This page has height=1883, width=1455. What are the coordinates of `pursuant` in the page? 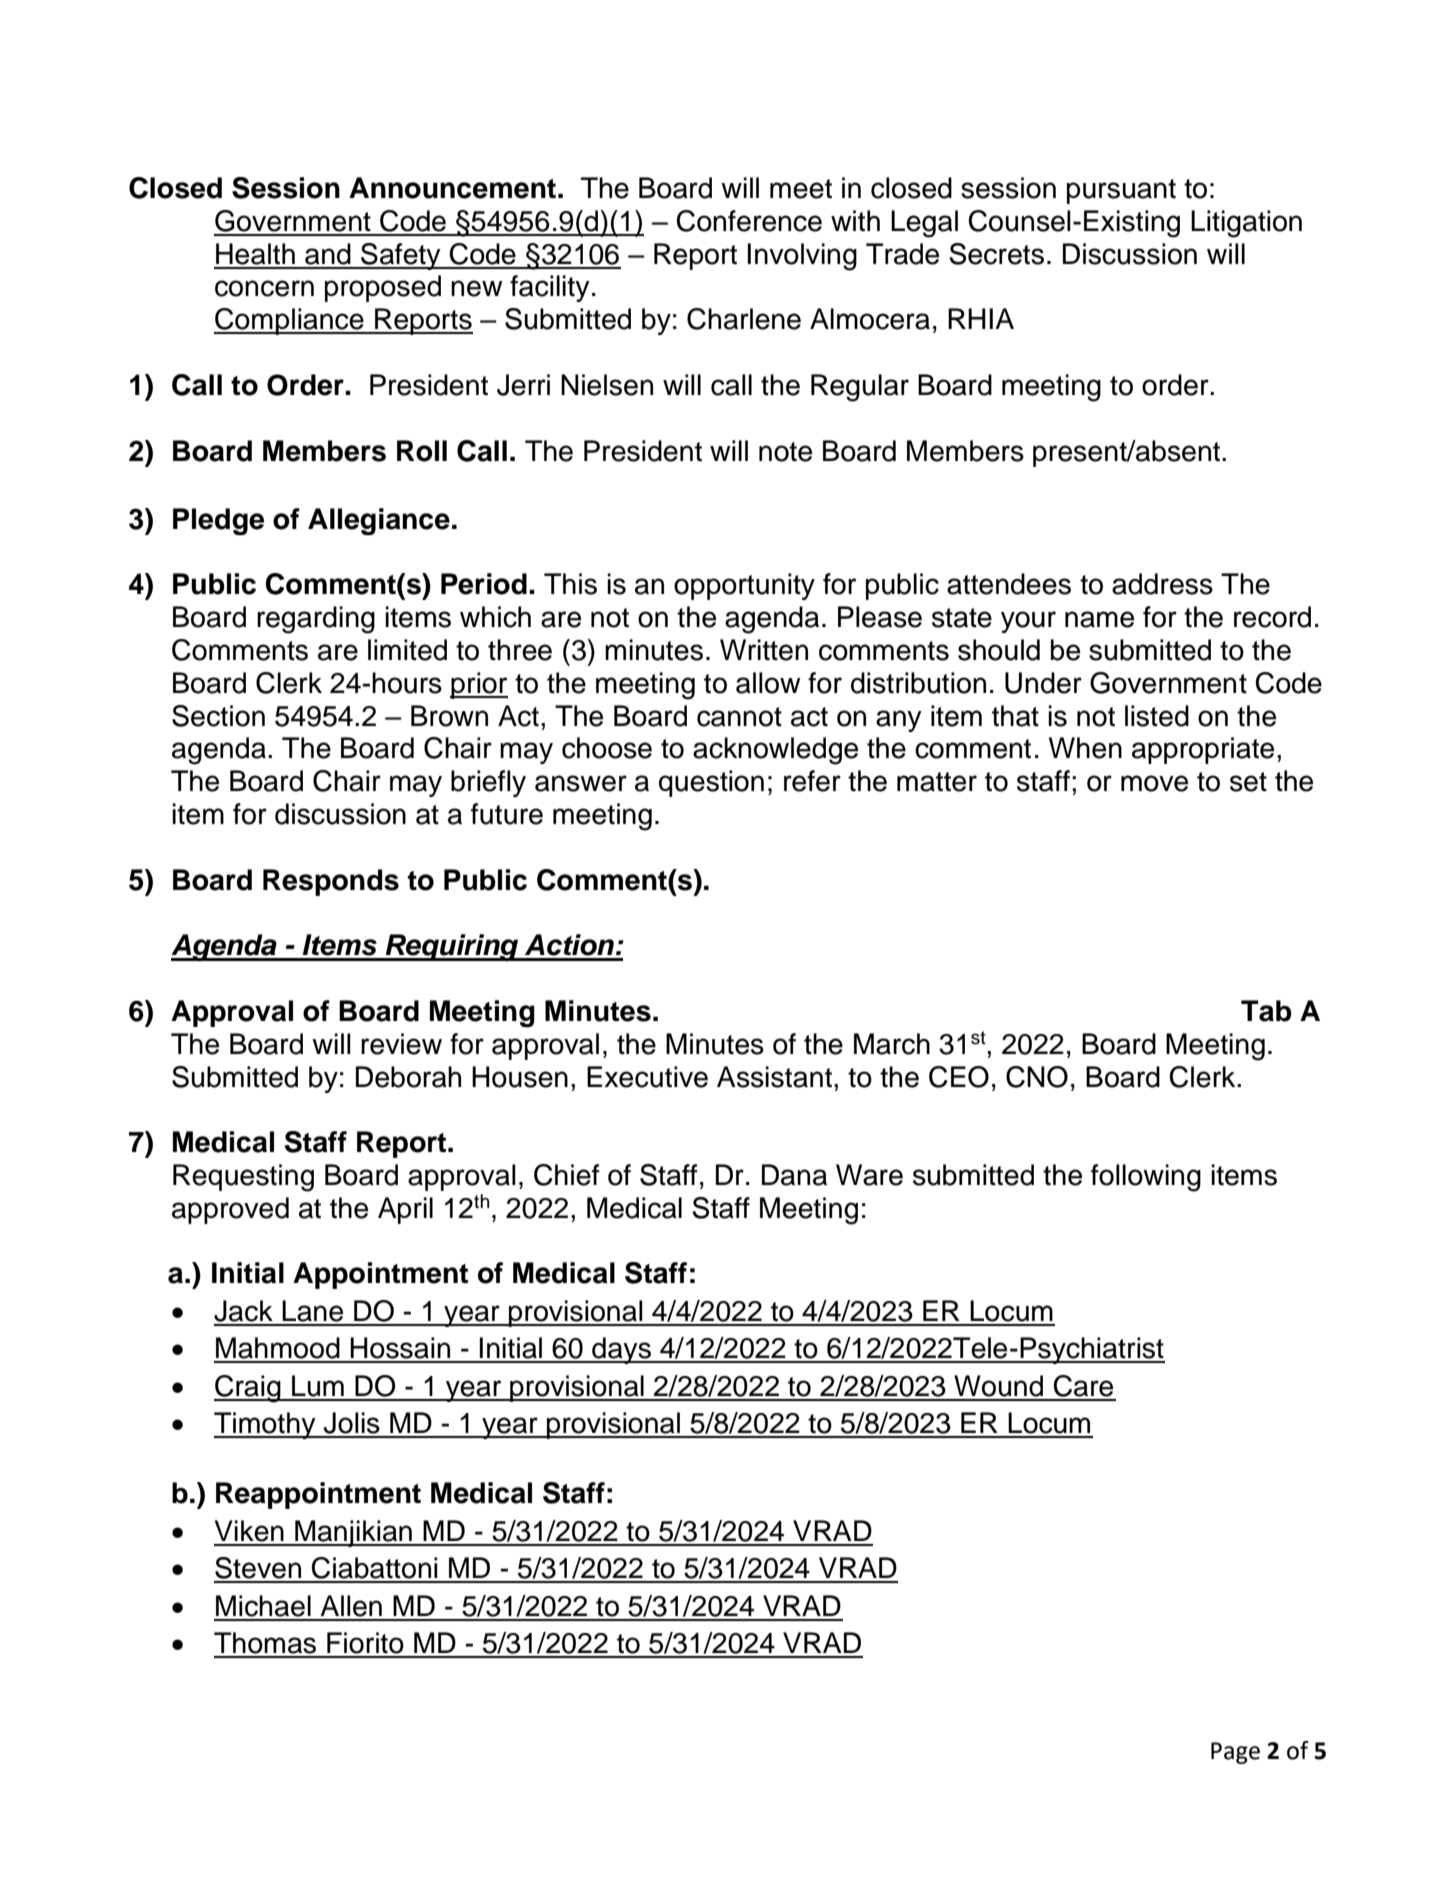 It's located at (1121, 191).
